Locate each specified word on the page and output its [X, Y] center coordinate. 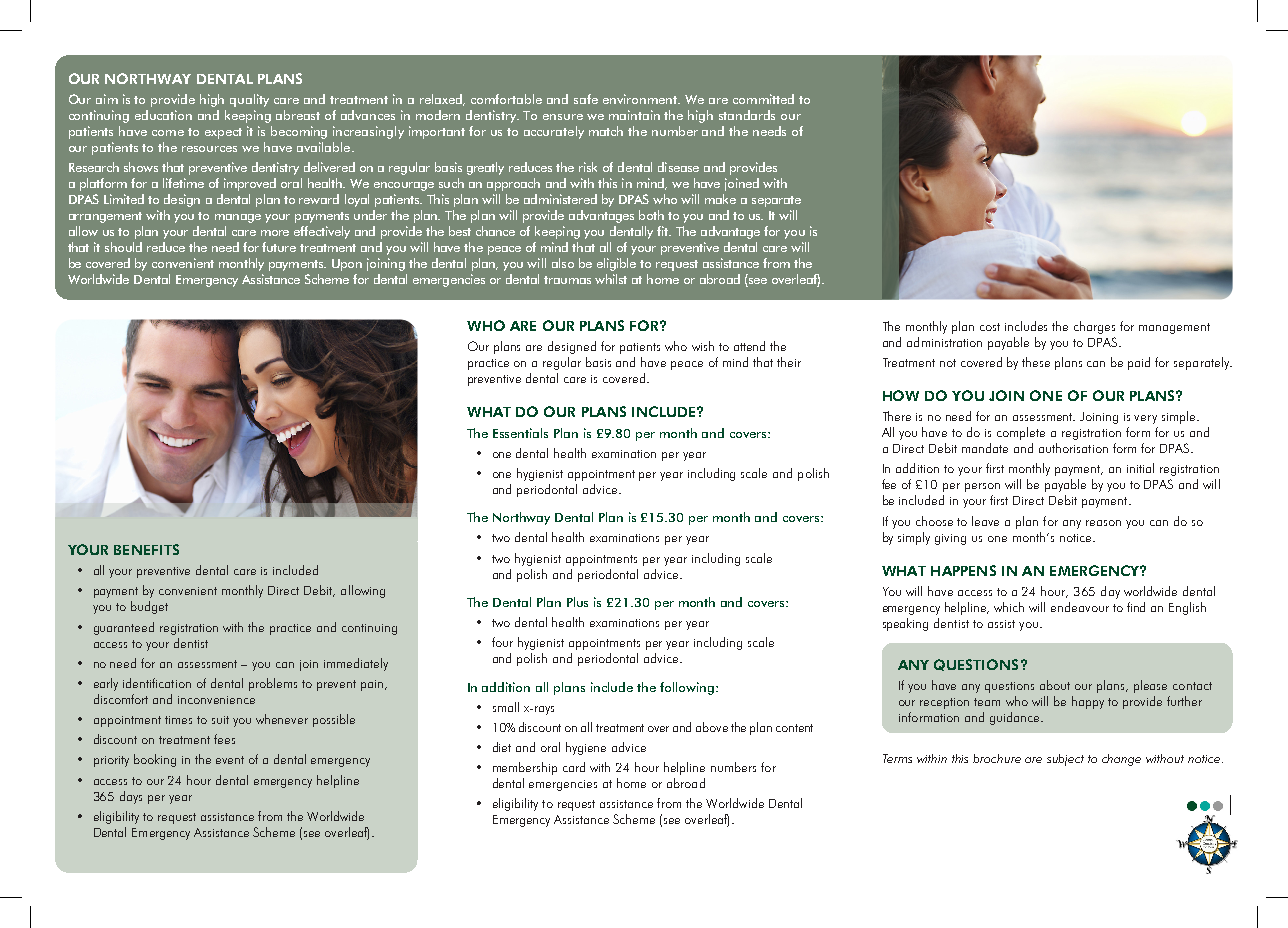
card [574, 767]
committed [763, 99]
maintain [634, 115]
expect [223, 133]
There [897, 416]
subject [1065, 760]
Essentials [520, 433]
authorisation [1073, 448]
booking [155, 760]
